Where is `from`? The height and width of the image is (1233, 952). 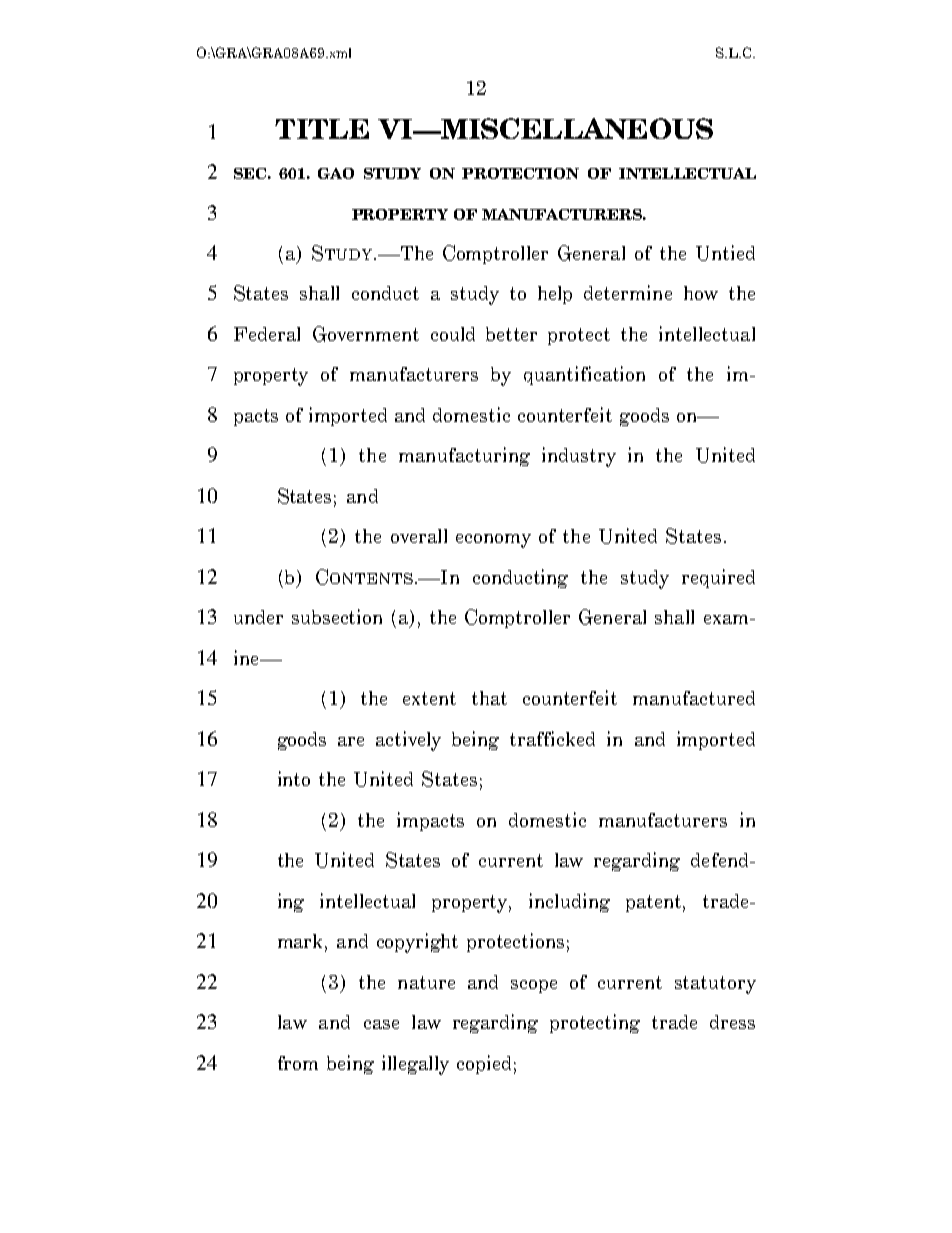 from is located at coordinates (298, 1063).
